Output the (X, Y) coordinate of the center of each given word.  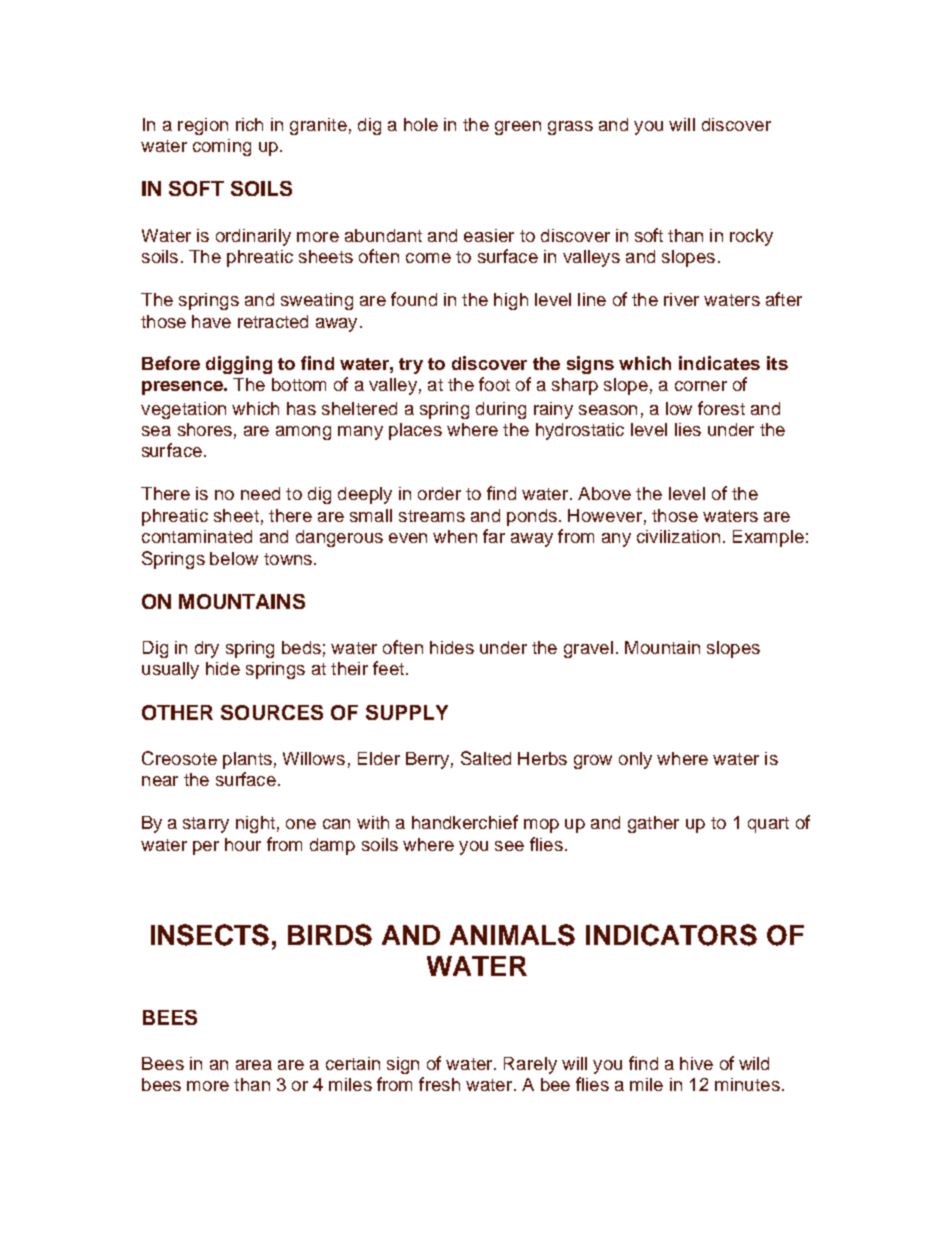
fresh (439, 1084)
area (254, 1065)
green (518, 128)
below (234, 558)
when (455, 536)
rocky (751, 237)
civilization (678, 536)
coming (222, 147)
